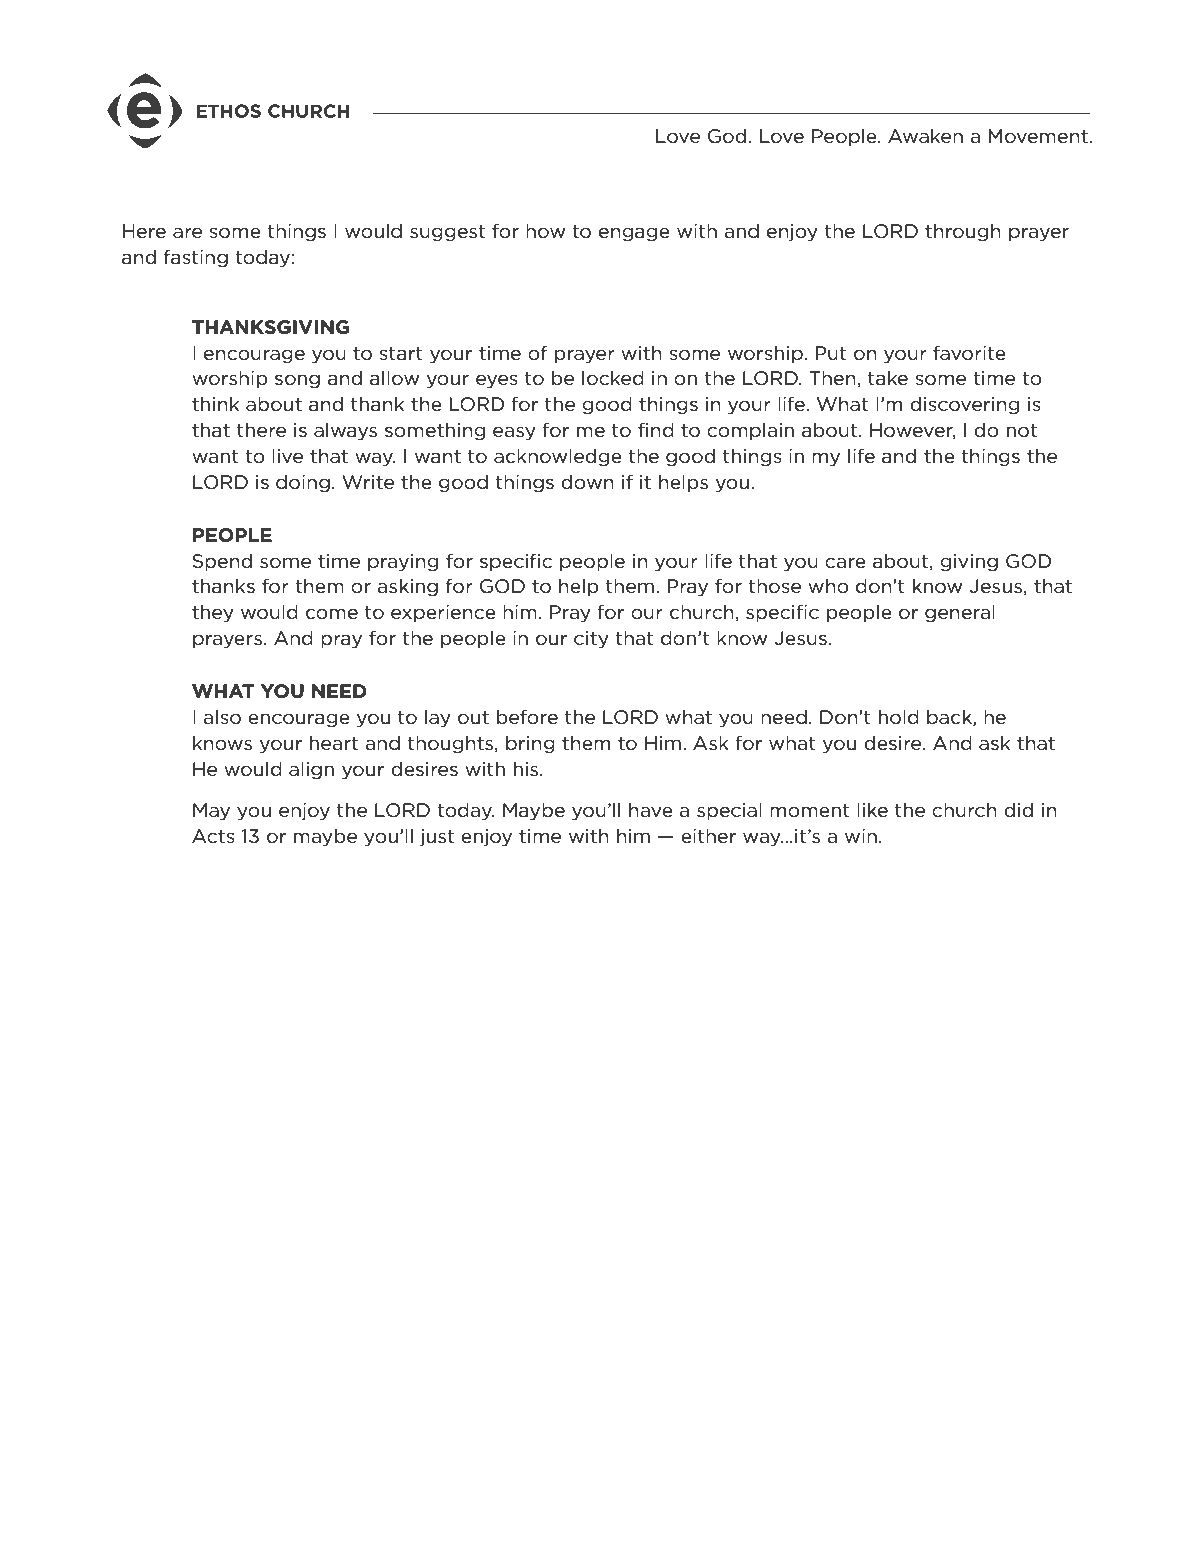  I want to click on Spend, so click(222, 562).
